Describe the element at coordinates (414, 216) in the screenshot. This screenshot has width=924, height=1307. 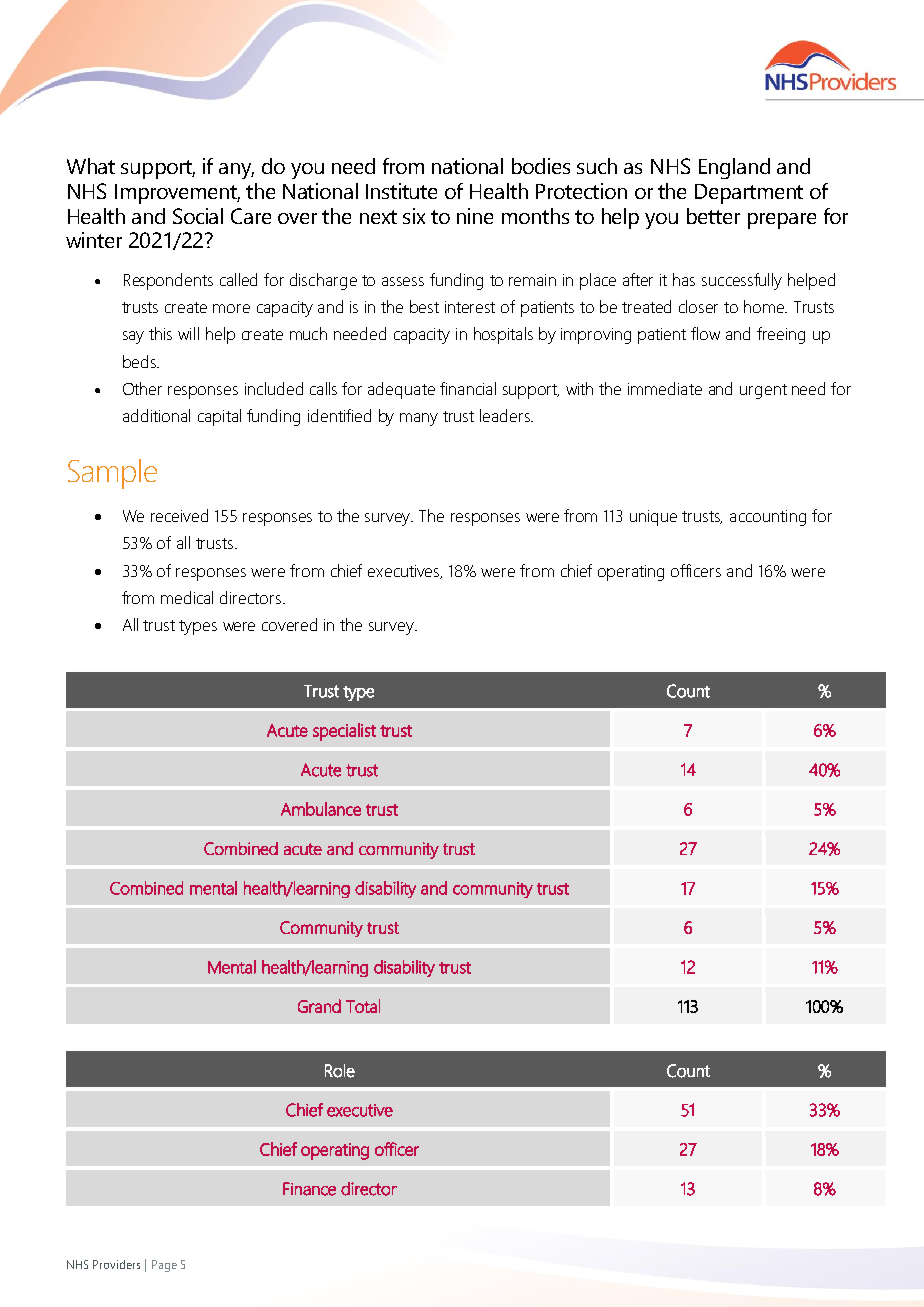
I see `six` at that location.
